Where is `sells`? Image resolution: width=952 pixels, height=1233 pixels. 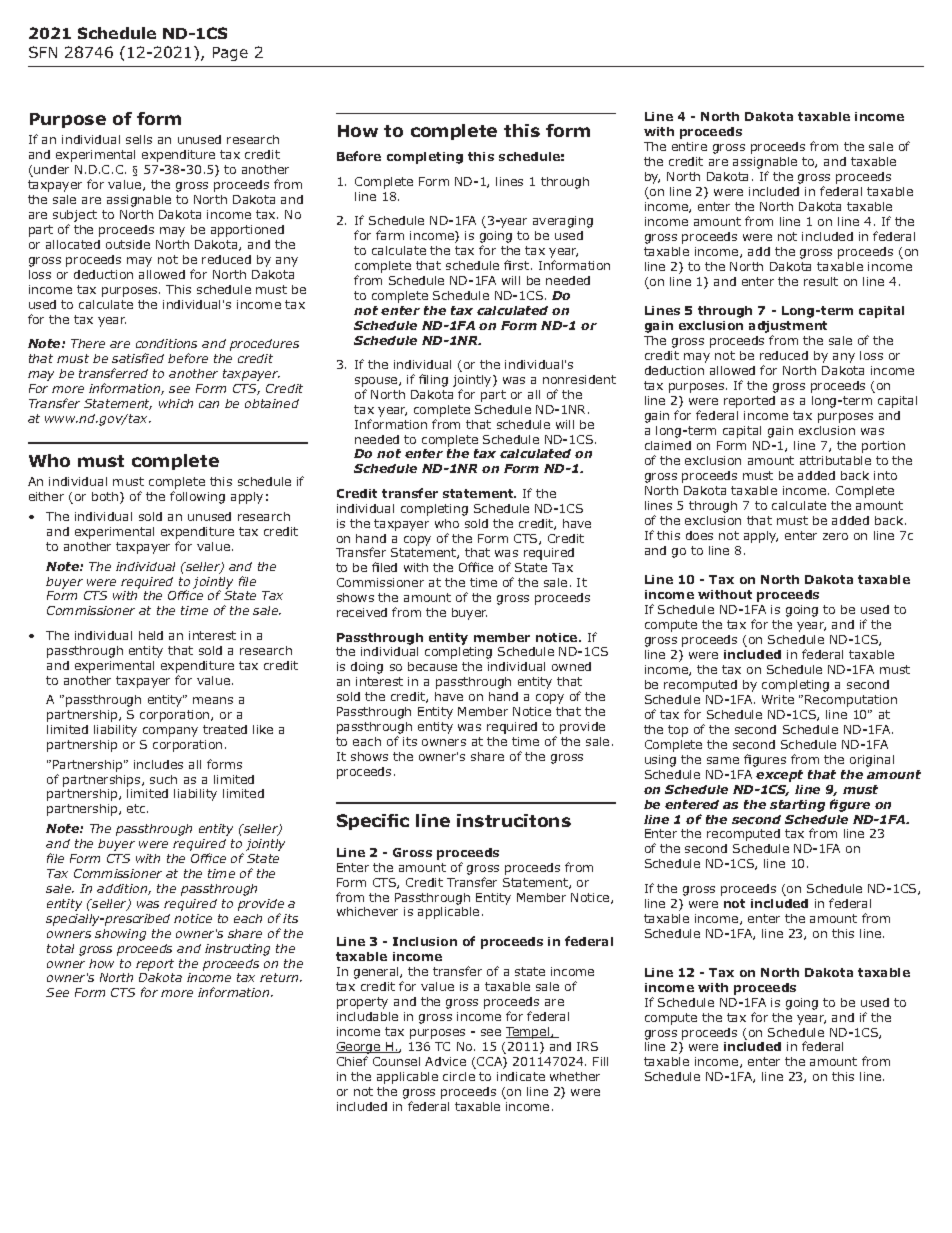 sells is located at coordinates (139, 139).
